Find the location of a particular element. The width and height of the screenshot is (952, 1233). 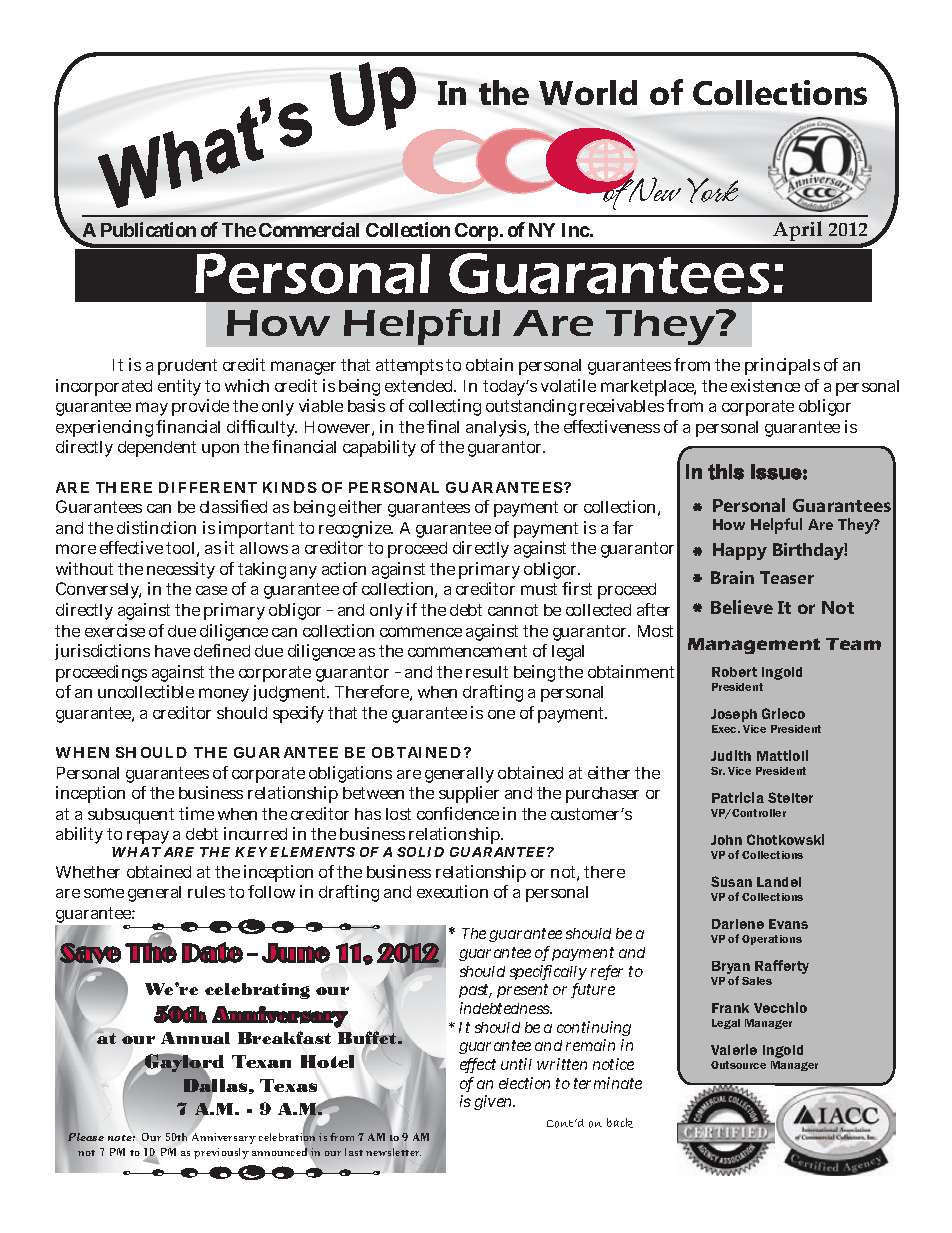

cannot is located at coordinates (513, 610).
